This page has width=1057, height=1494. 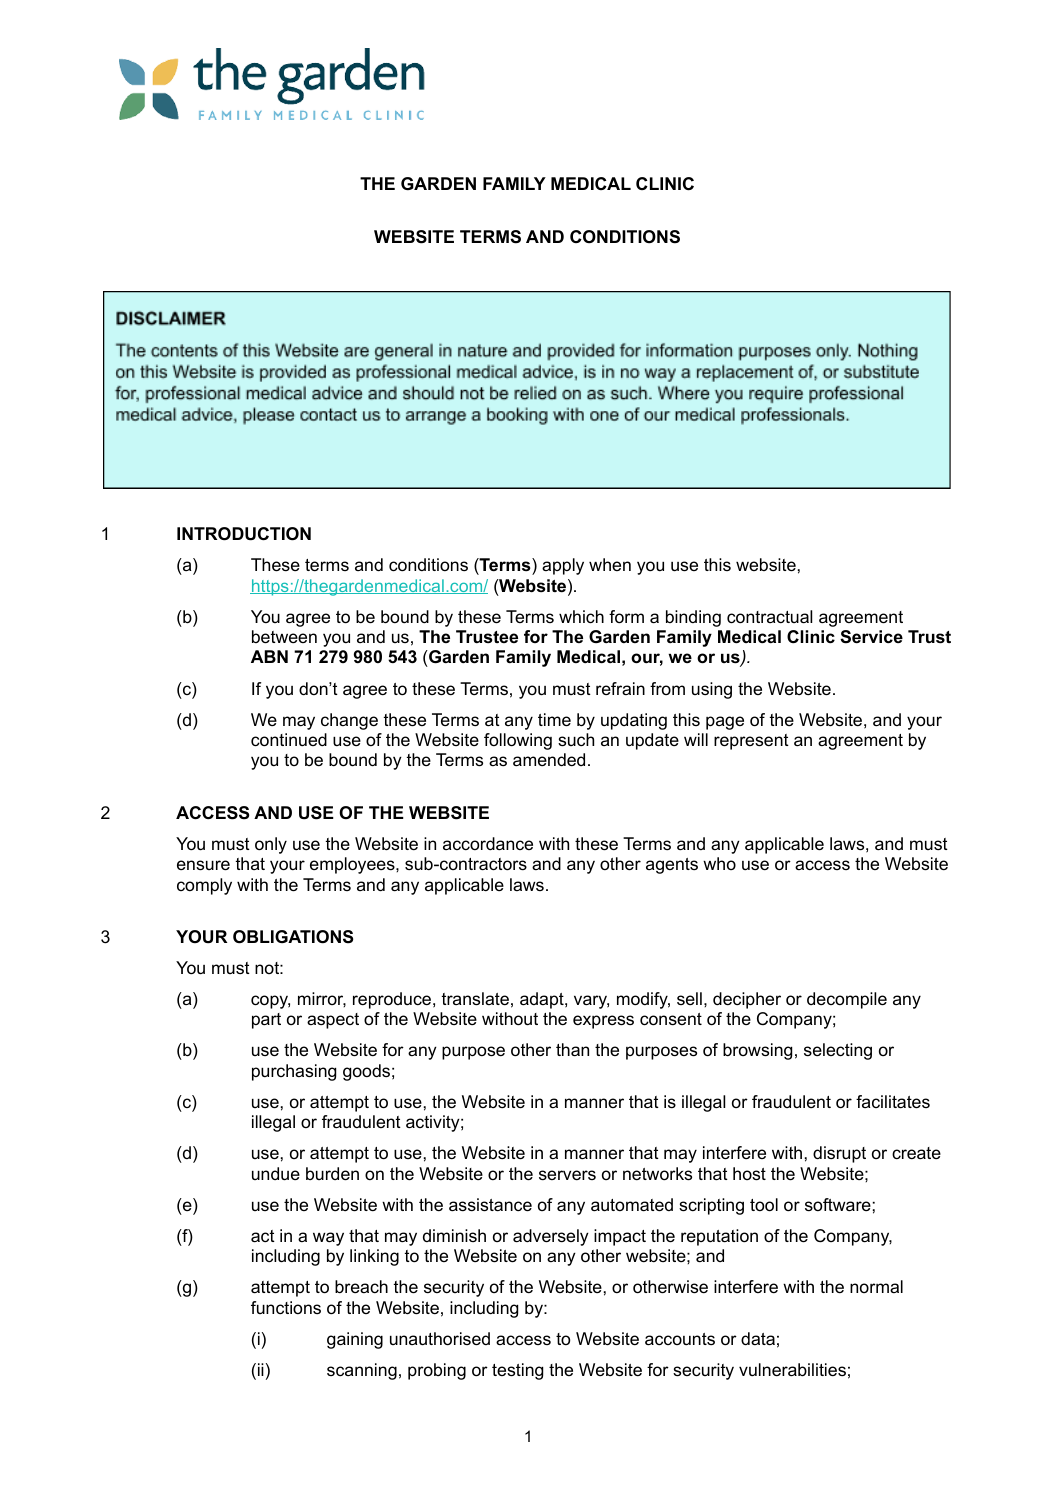 What do you see at coordinates (286, 1307) in the page?
I see `functions` at bounding box center [286, 1307].
